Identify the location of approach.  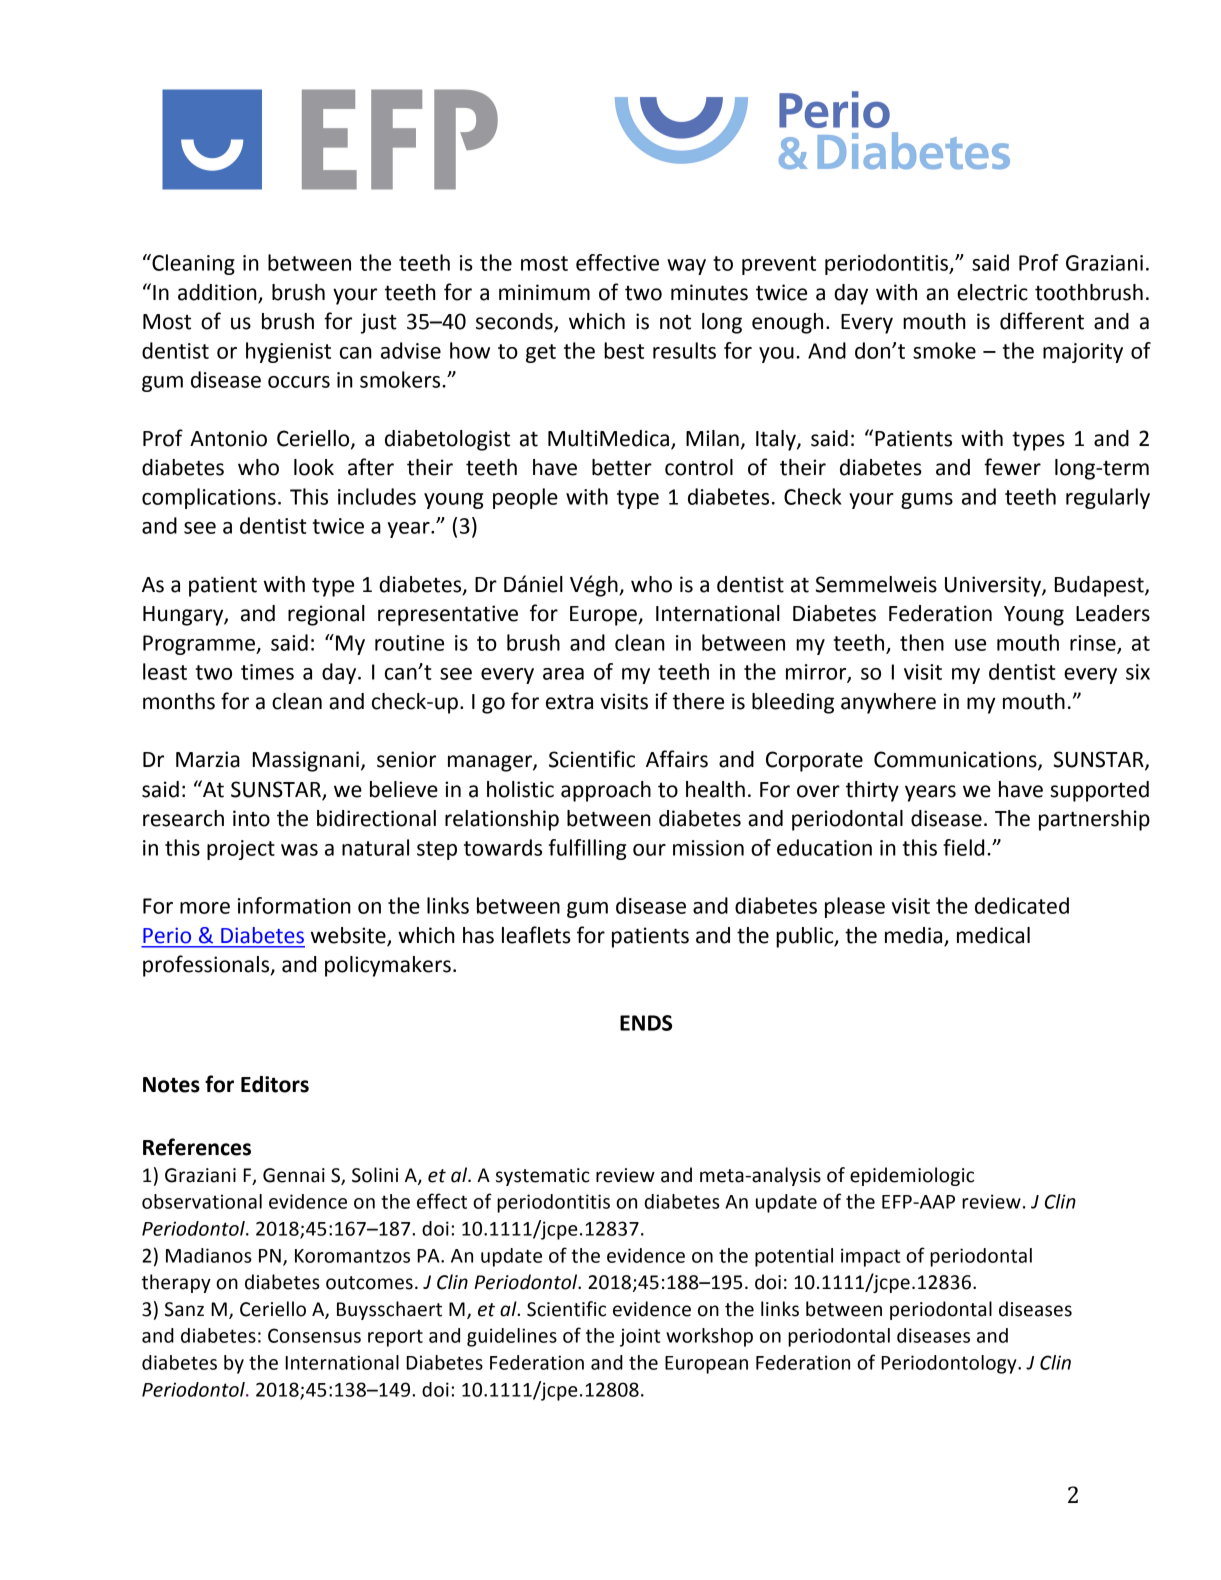
(606, 791).
